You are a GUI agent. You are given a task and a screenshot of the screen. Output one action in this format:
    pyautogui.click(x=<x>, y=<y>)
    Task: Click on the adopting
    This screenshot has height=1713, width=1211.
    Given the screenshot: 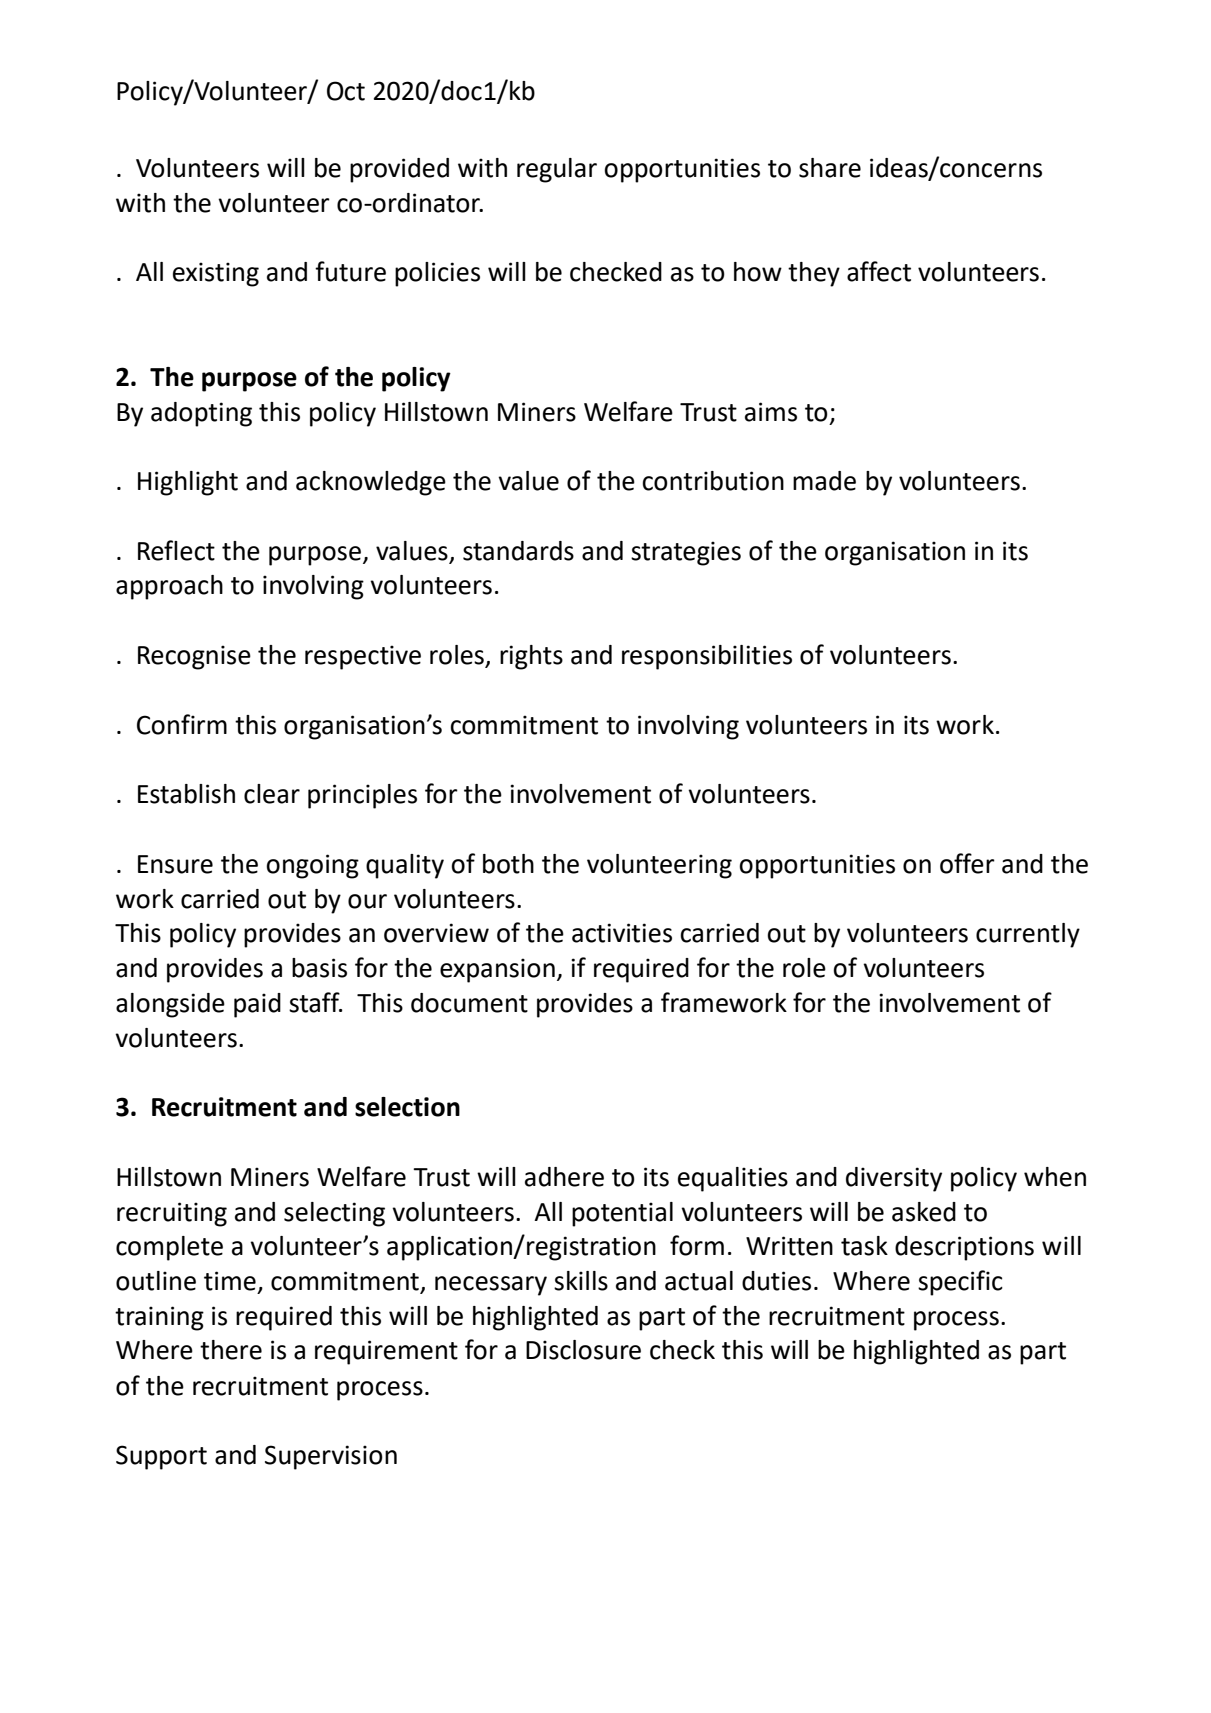 What is the action you would take?
    pyautogui.click(x=201, y=414)
